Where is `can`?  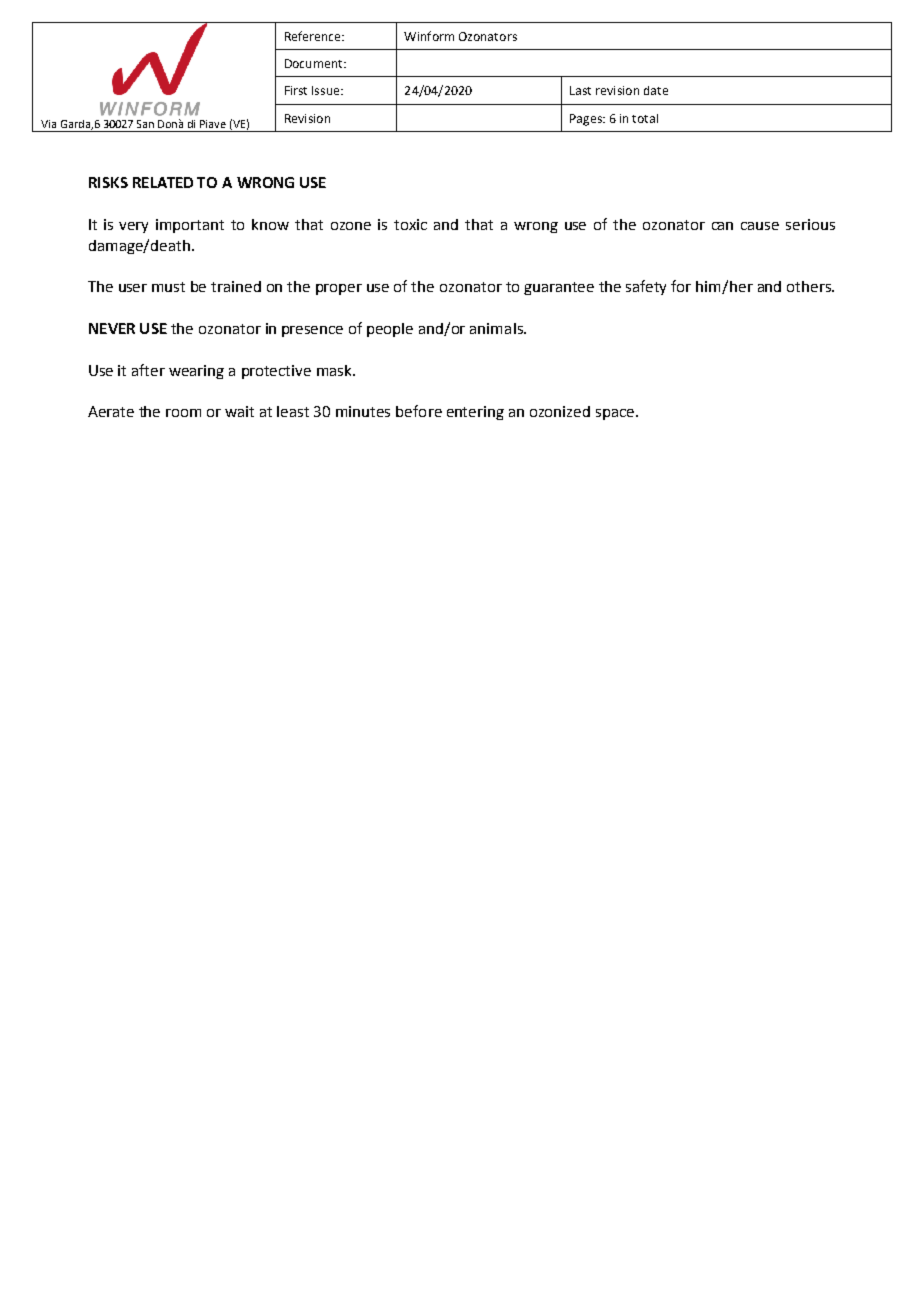 can is located at coordinates (722, 226).
